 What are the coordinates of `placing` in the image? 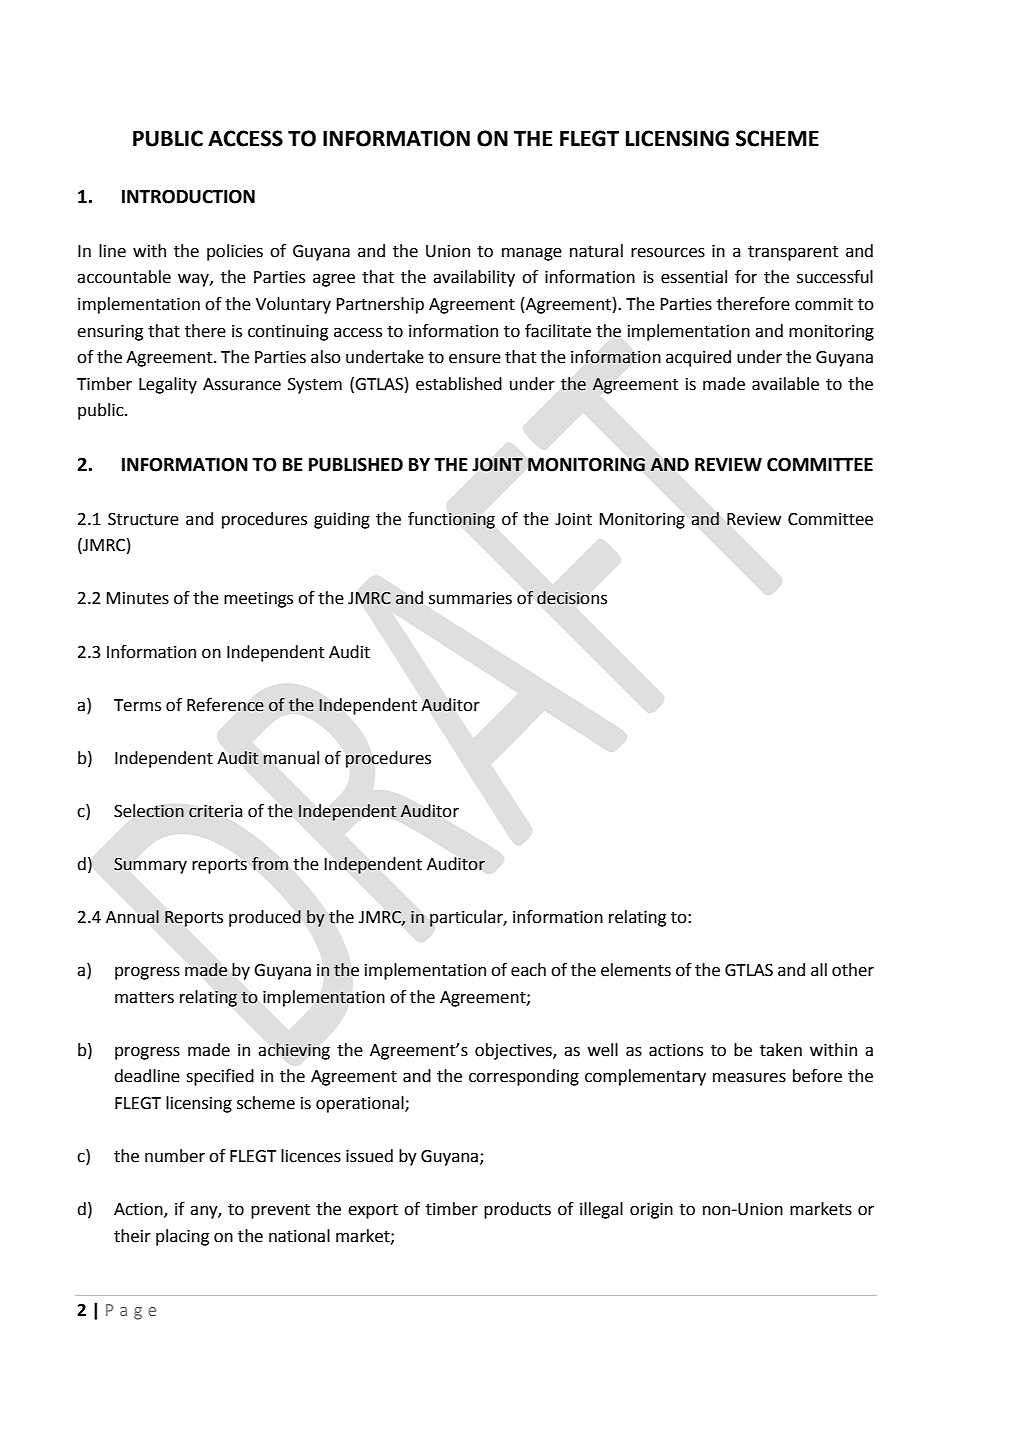 It's located at (182, 1237).
